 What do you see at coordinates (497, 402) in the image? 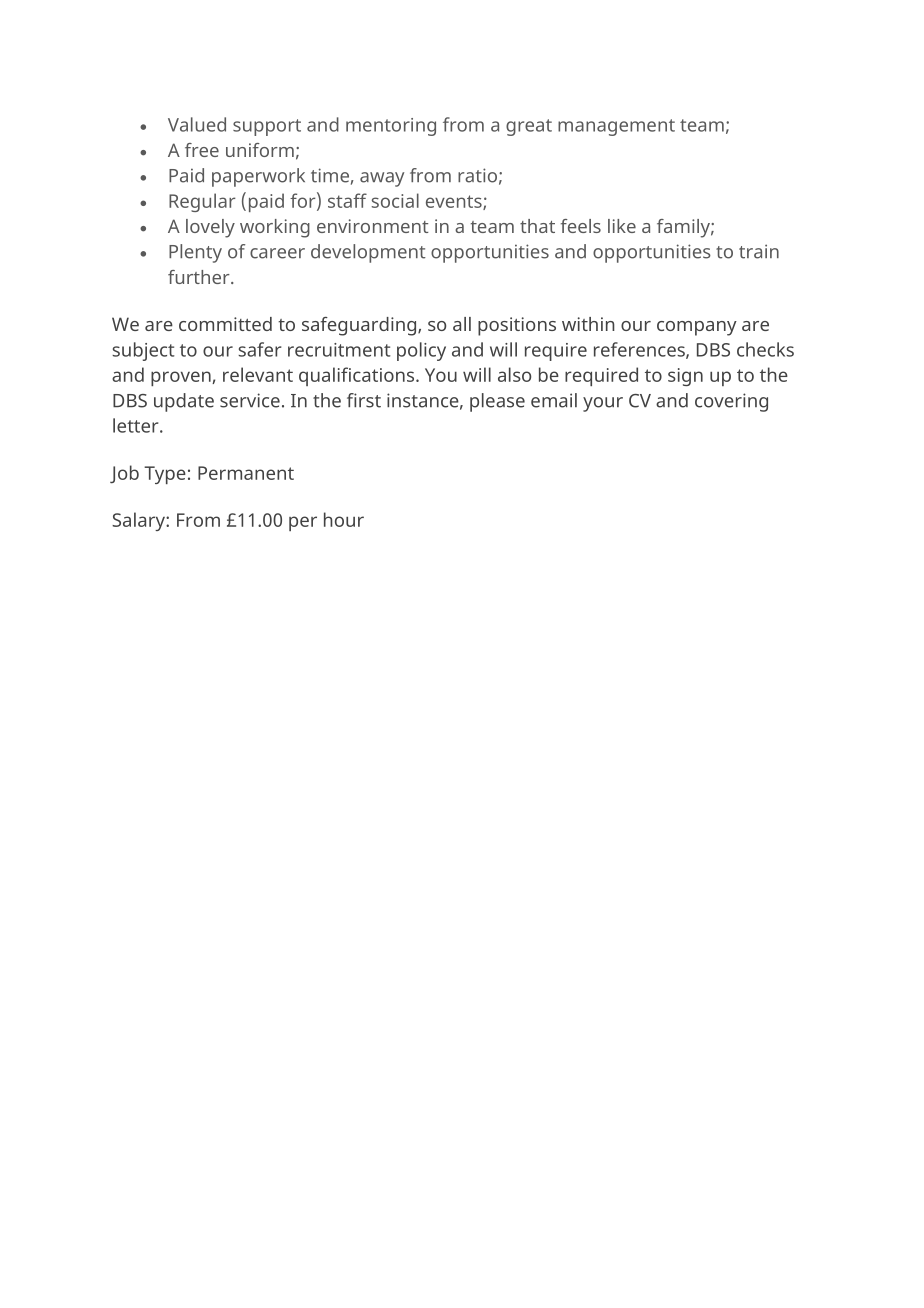
I see `please` at bounding box center [497, 402].
